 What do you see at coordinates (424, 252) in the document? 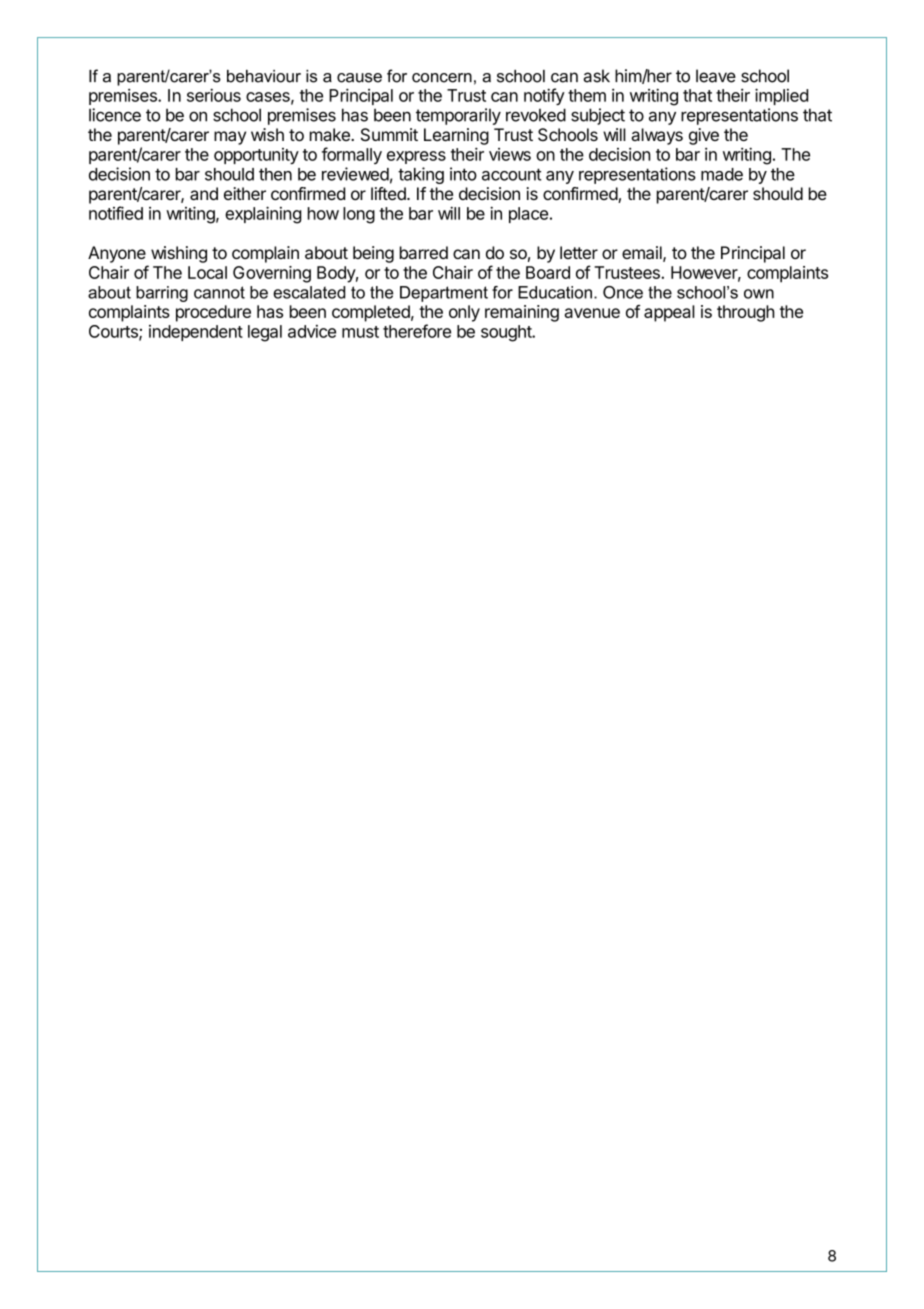
I see `barred` at bounding box center [424, 252].
